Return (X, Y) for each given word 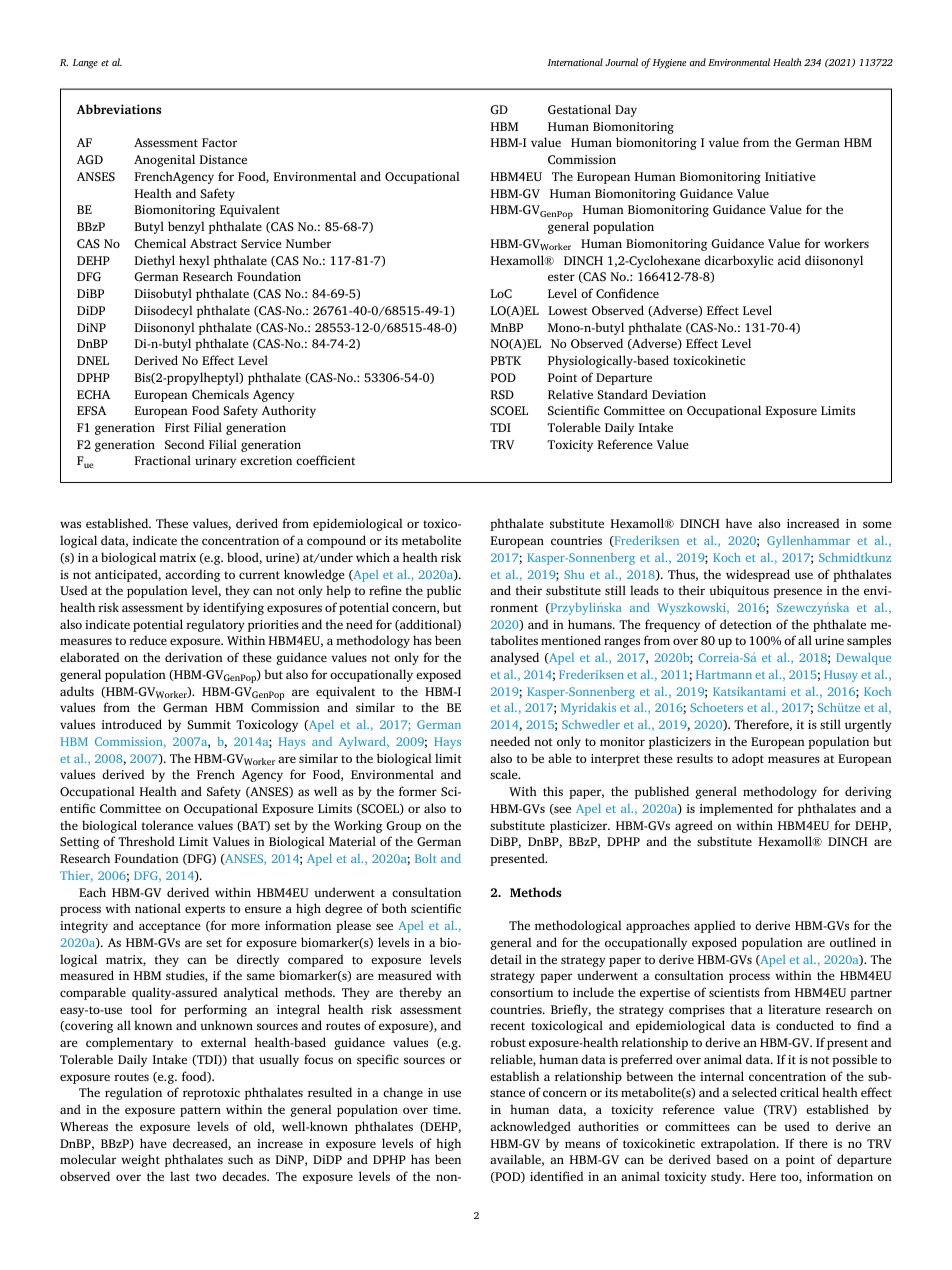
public (444, 591)
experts (205, 910)
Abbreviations (119, 109)
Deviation (679, 394)
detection (746, 624)
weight (140, 1160)
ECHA (93, 394)
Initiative (790, 176)
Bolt (426, 858)
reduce (148, 640)
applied (714, 926)
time (446, 1109)
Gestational (579, 109)
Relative (570, 394)
